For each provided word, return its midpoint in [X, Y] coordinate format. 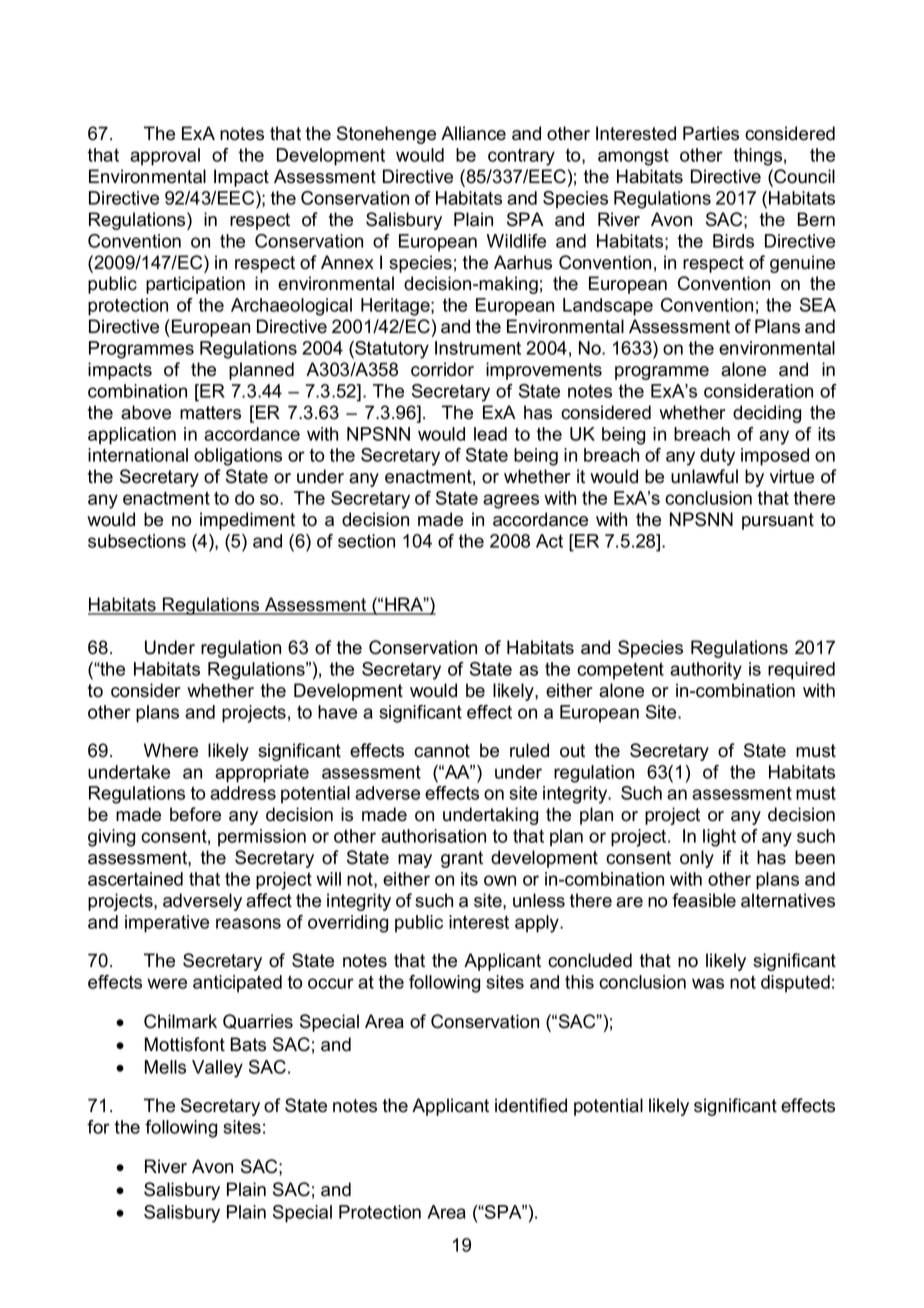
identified [531, 1105]
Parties [711, 133]
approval [165, 157]
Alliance [473, 133]
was [708, 983]
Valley [217, 1069]
